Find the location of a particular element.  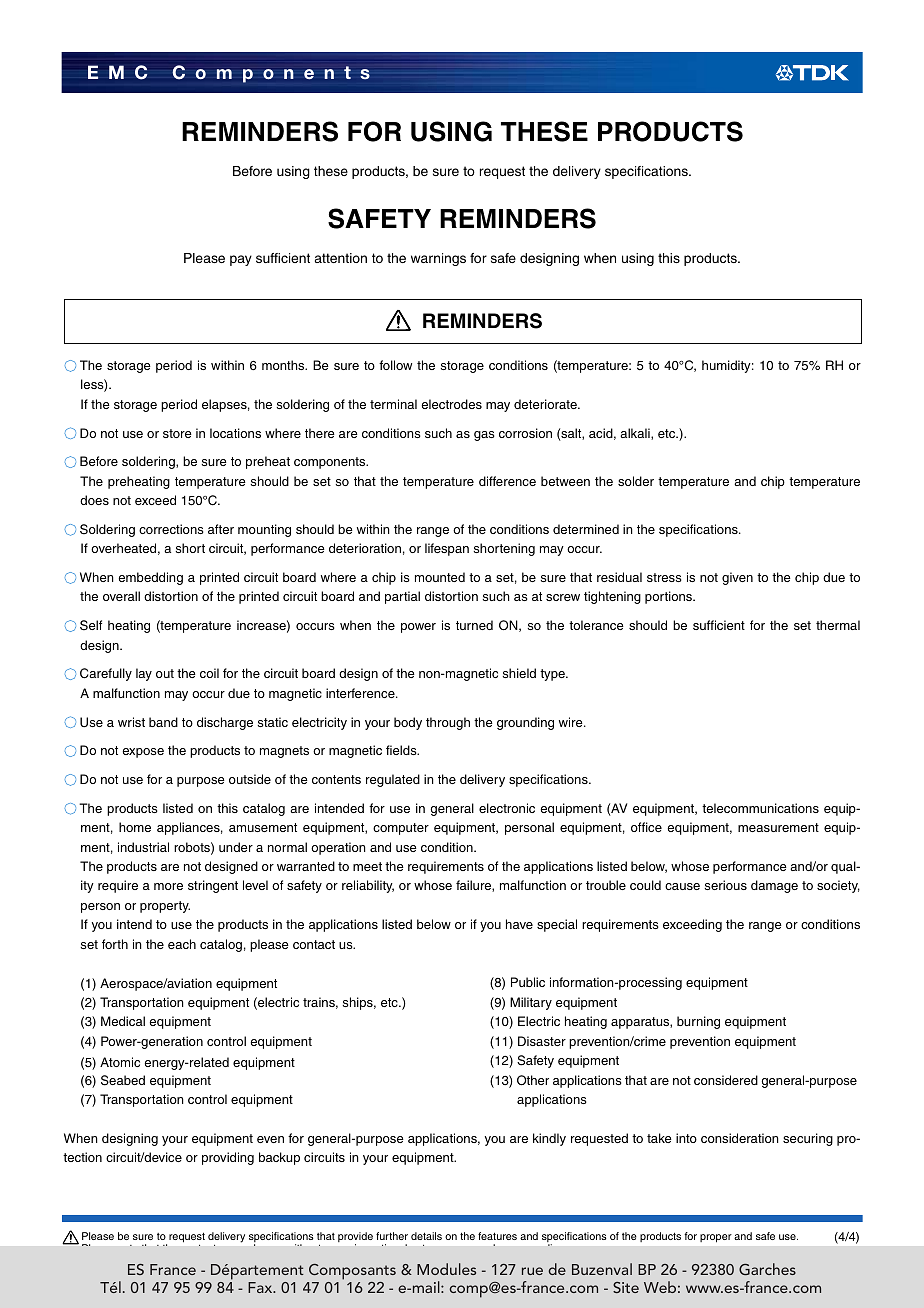

Modules is located at coordinates (446, 1269).
